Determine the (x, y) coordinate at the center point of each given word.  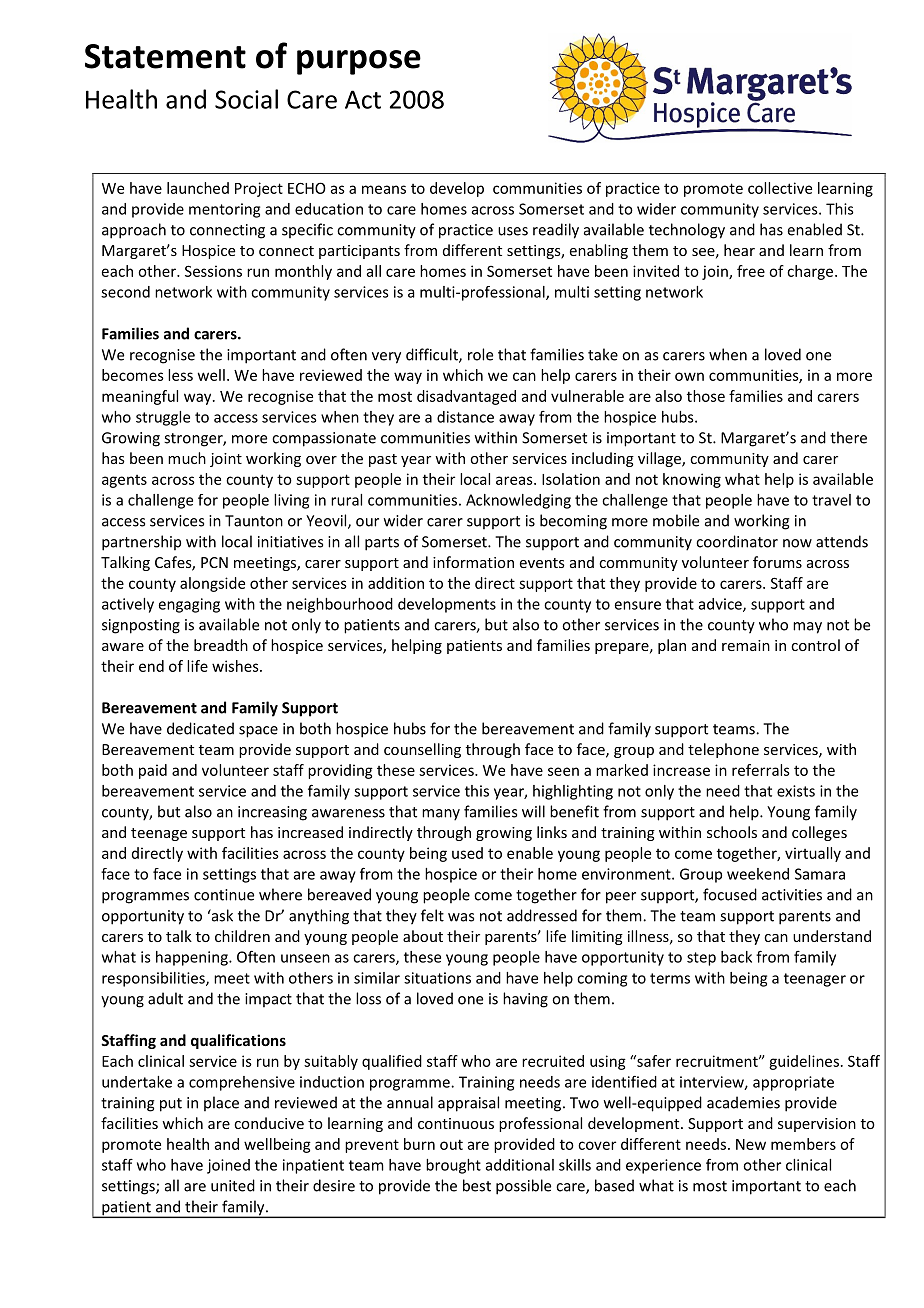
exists (796, 791)
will (533, 811)
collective (780, 188)
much (187, 458)
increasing (272, 813)
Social (246, 99)
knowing (692, 480)
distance (465, 417)
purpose (359, 62)
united (233, 1185)
